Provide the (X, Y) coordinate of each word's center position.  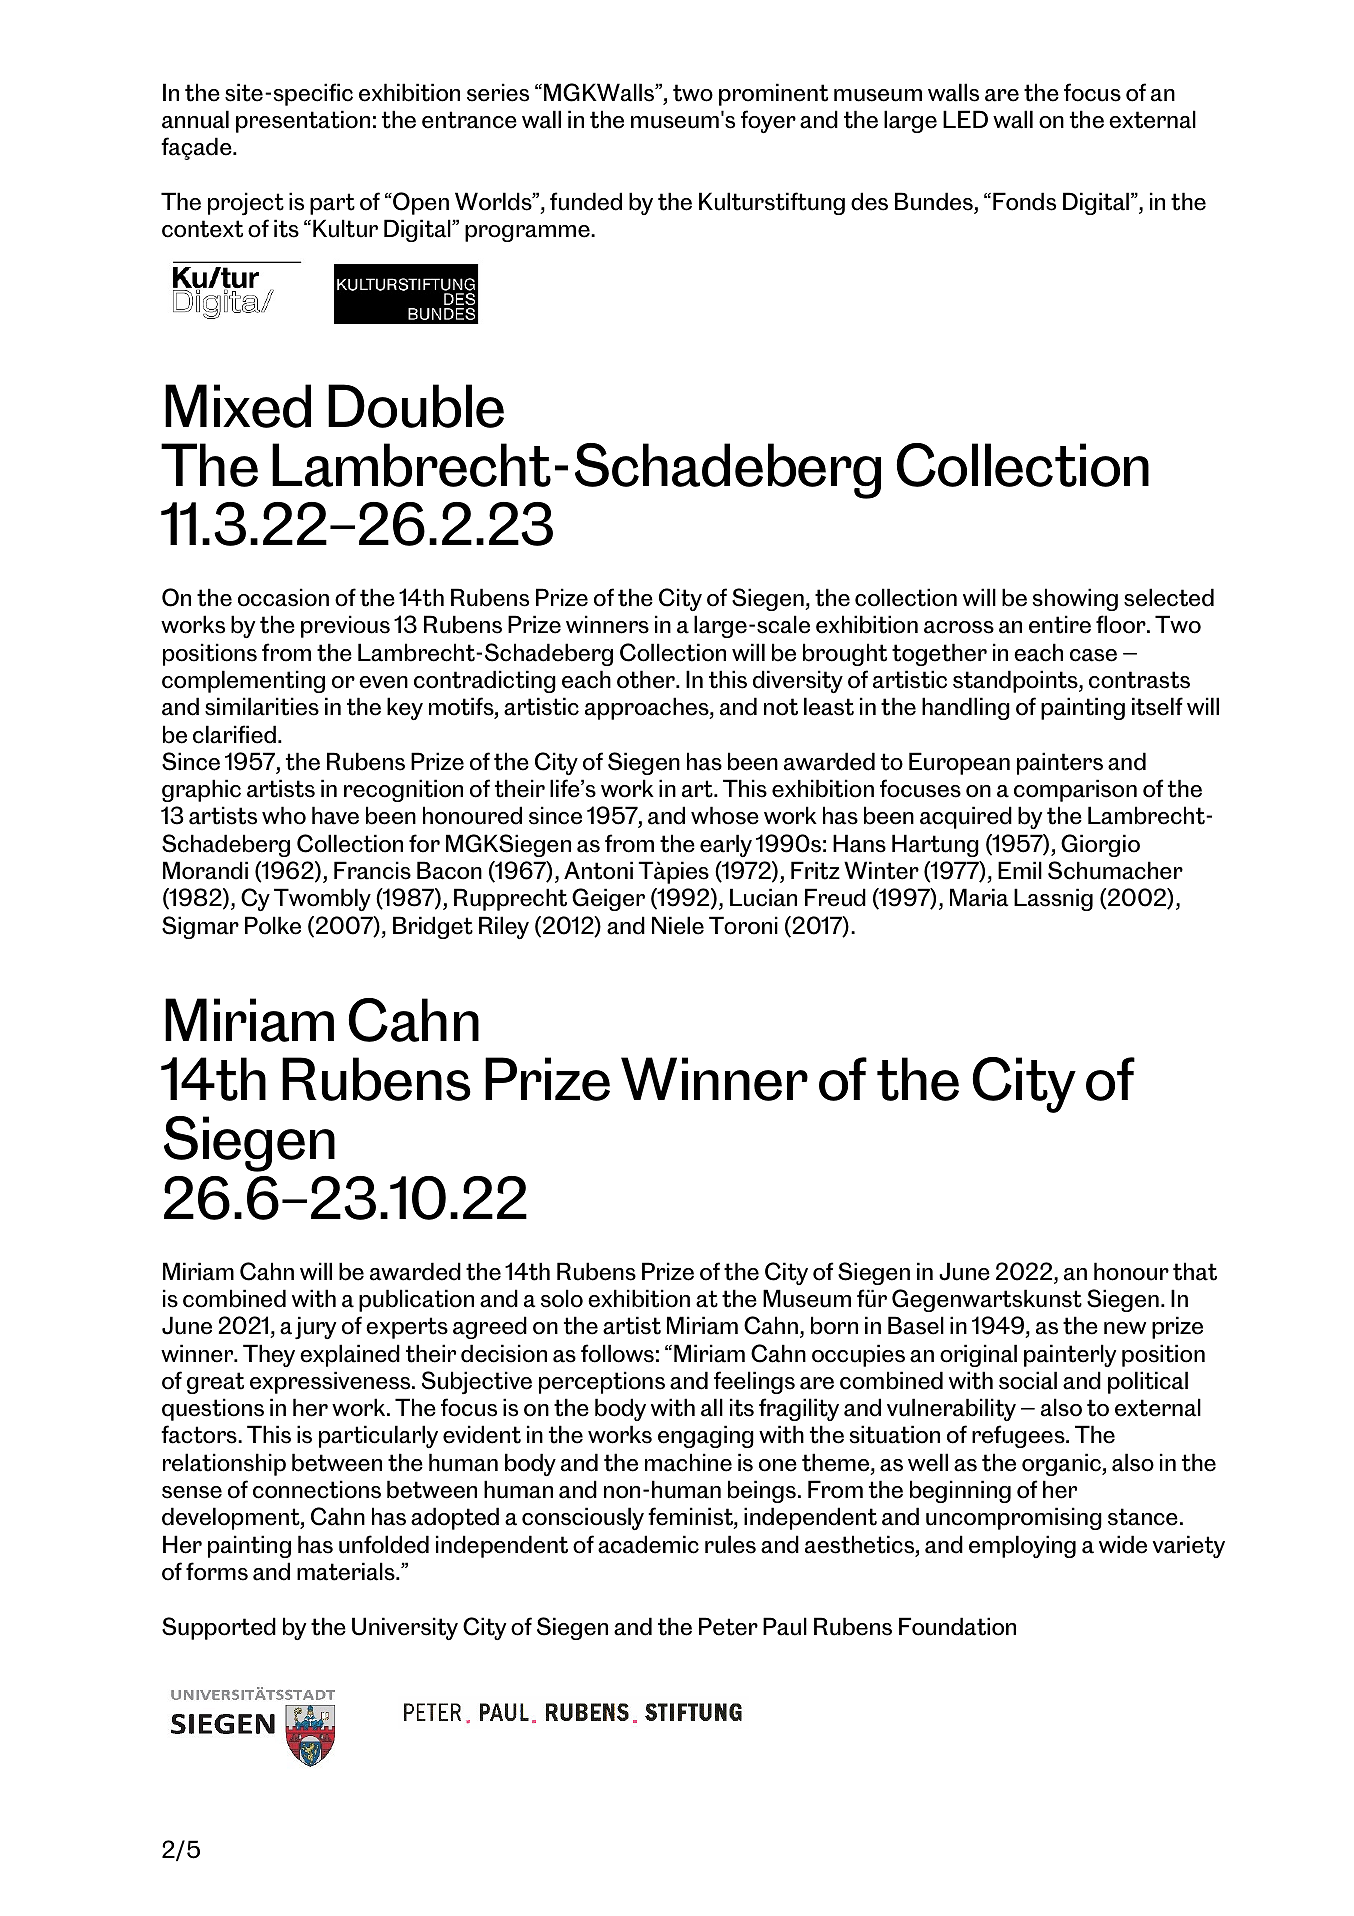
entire (1060, 624)
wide (1123, 1544)
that (1195, 1271)
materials (347, 1571)
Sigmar (200, 927)
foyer (768, 121)
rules (730, 1544)
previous (345, 626)
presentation (303, 121)
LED (965, 119)
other (647, 679)
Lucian (763, 897)
